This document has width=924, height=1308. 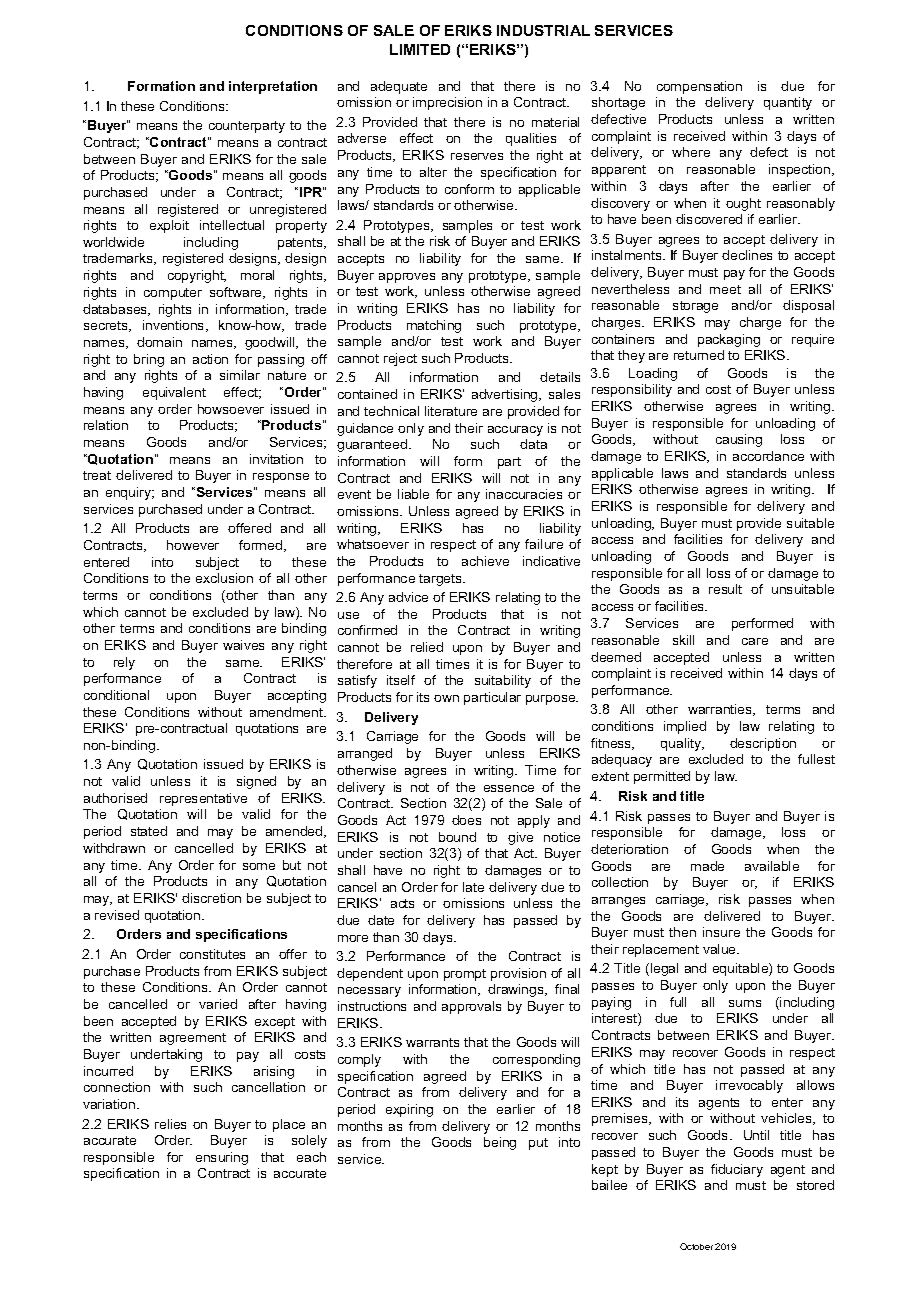 I want to click on being, so click(x=500, y=1143).
